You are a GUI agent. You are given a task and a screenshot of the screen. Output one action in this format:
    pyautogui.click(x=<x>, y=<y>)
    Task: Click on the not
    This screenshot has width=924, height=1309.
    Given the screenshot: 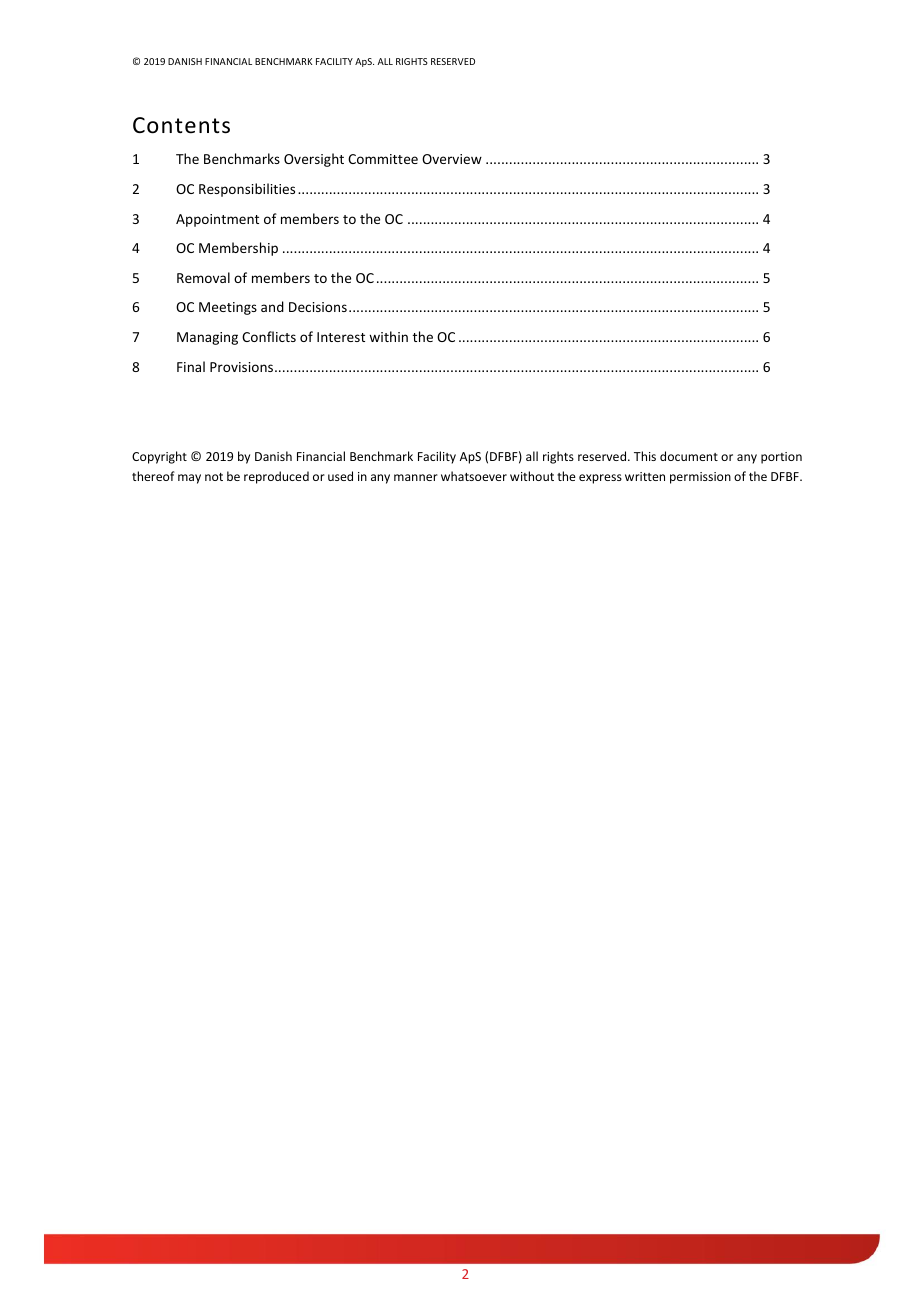 What is the action you would take?
    pyautogui.click(x=214, y=477)
